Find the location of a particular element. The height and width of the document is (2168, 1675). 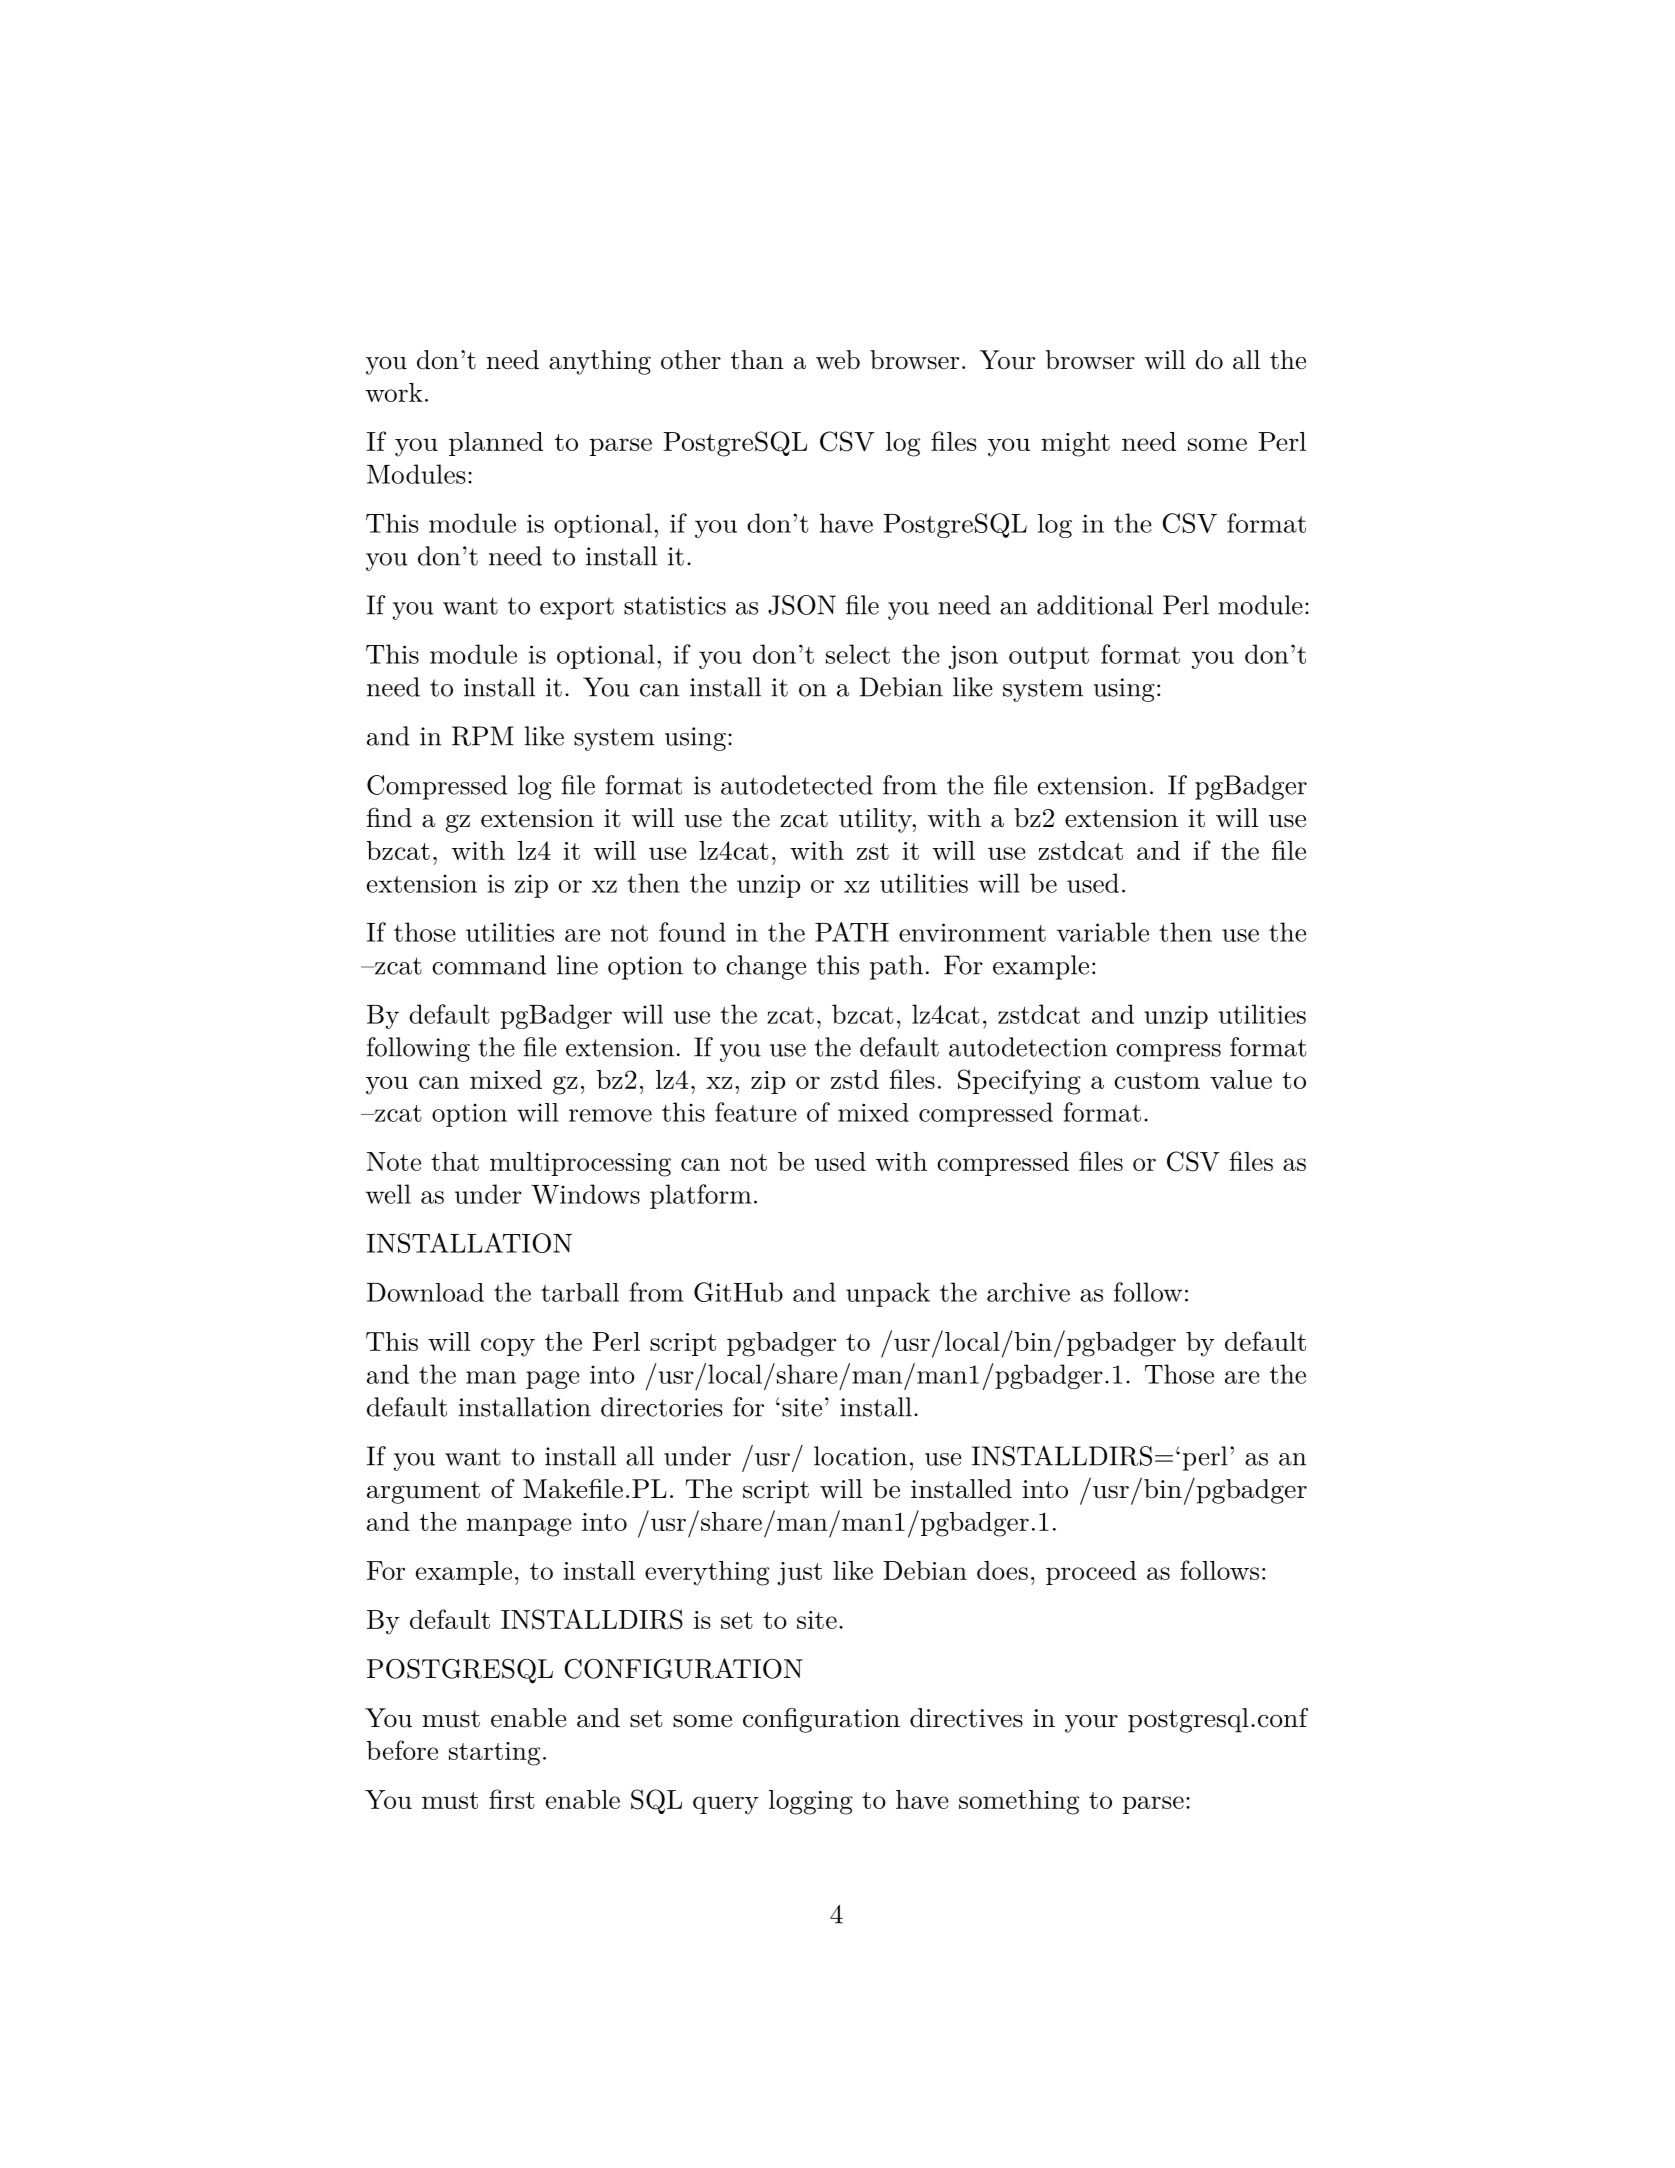

web is located at coordinates (838, 360).
